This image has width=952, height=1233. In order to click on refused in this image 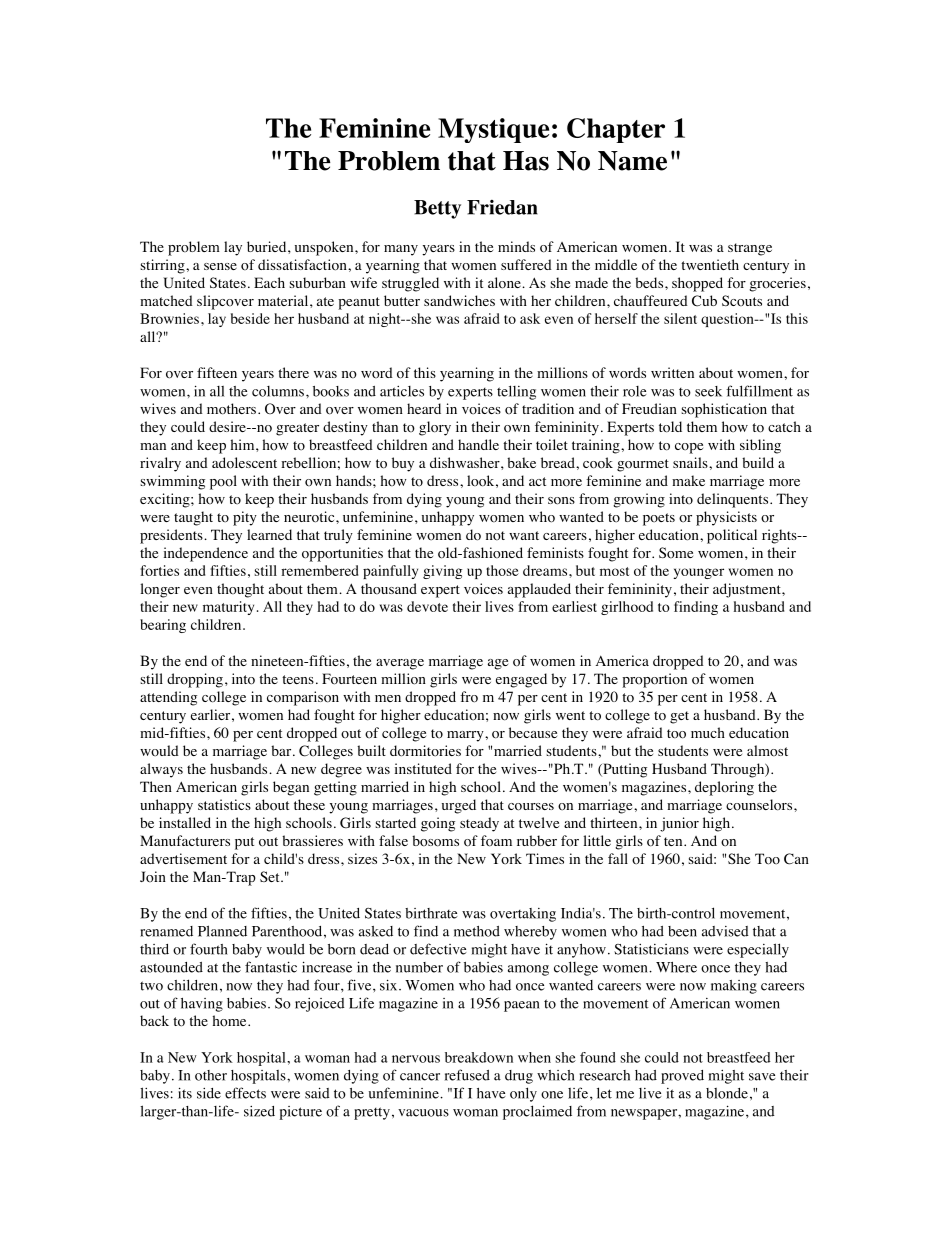, I will do `click(467, 1075)`.
